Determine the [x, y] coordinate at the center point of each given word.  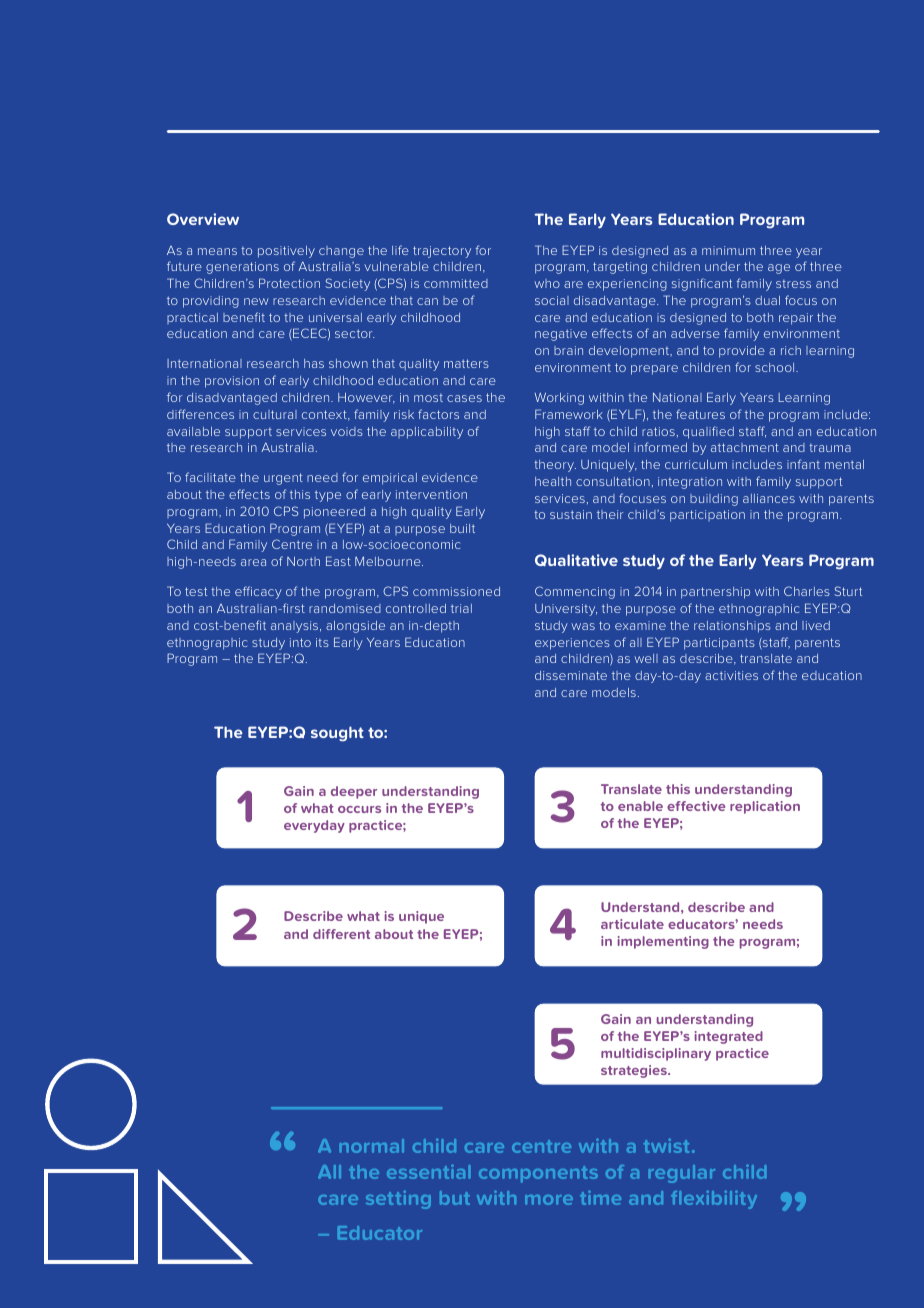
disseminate [571, 675]
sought [337, 734]
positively [286, 252]
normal [371, 1146]
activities [731, 675]
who [547, 283]
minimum [728, 250]
